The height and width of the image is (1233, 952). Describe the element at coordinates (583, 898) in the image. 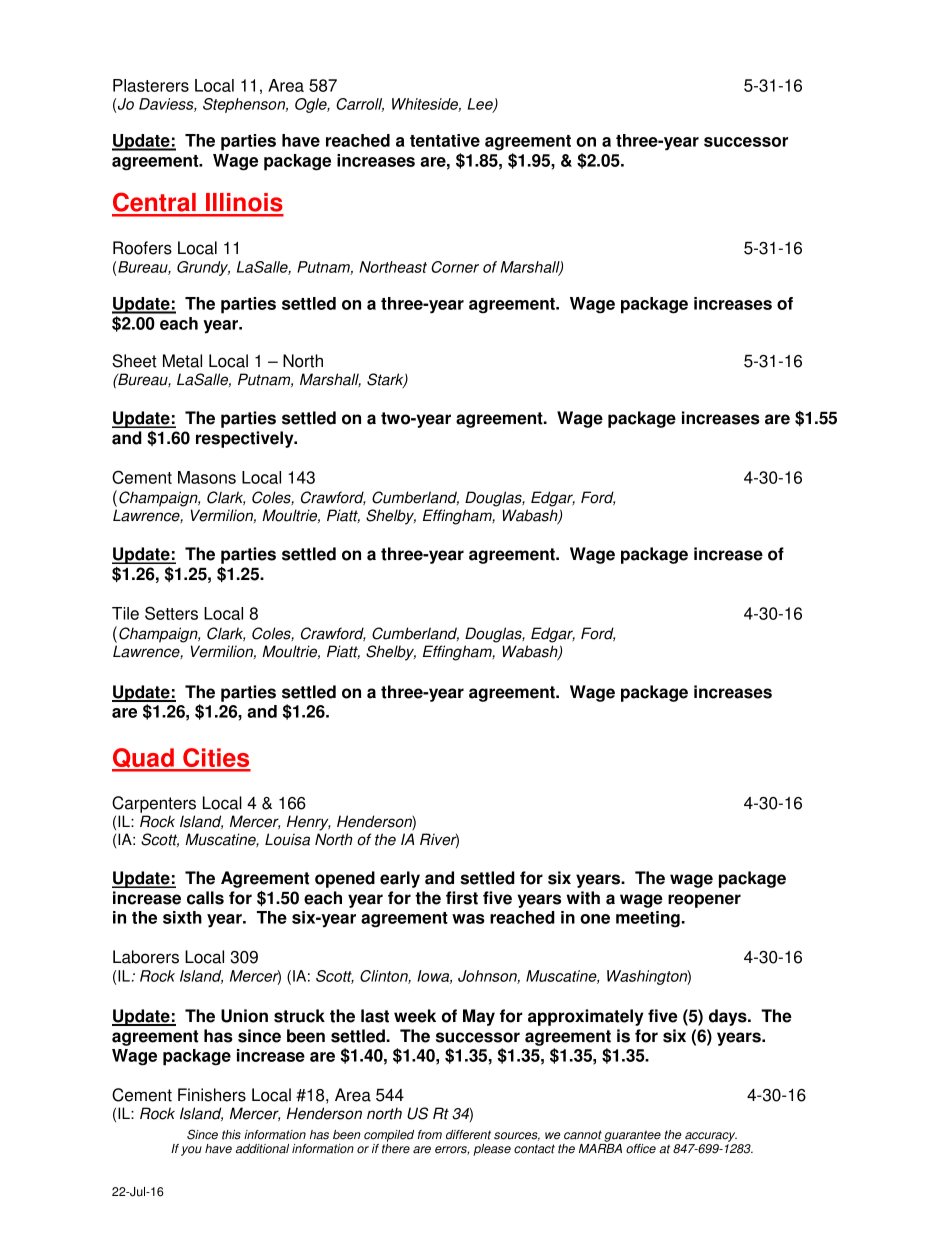

I see `with` at that location.
